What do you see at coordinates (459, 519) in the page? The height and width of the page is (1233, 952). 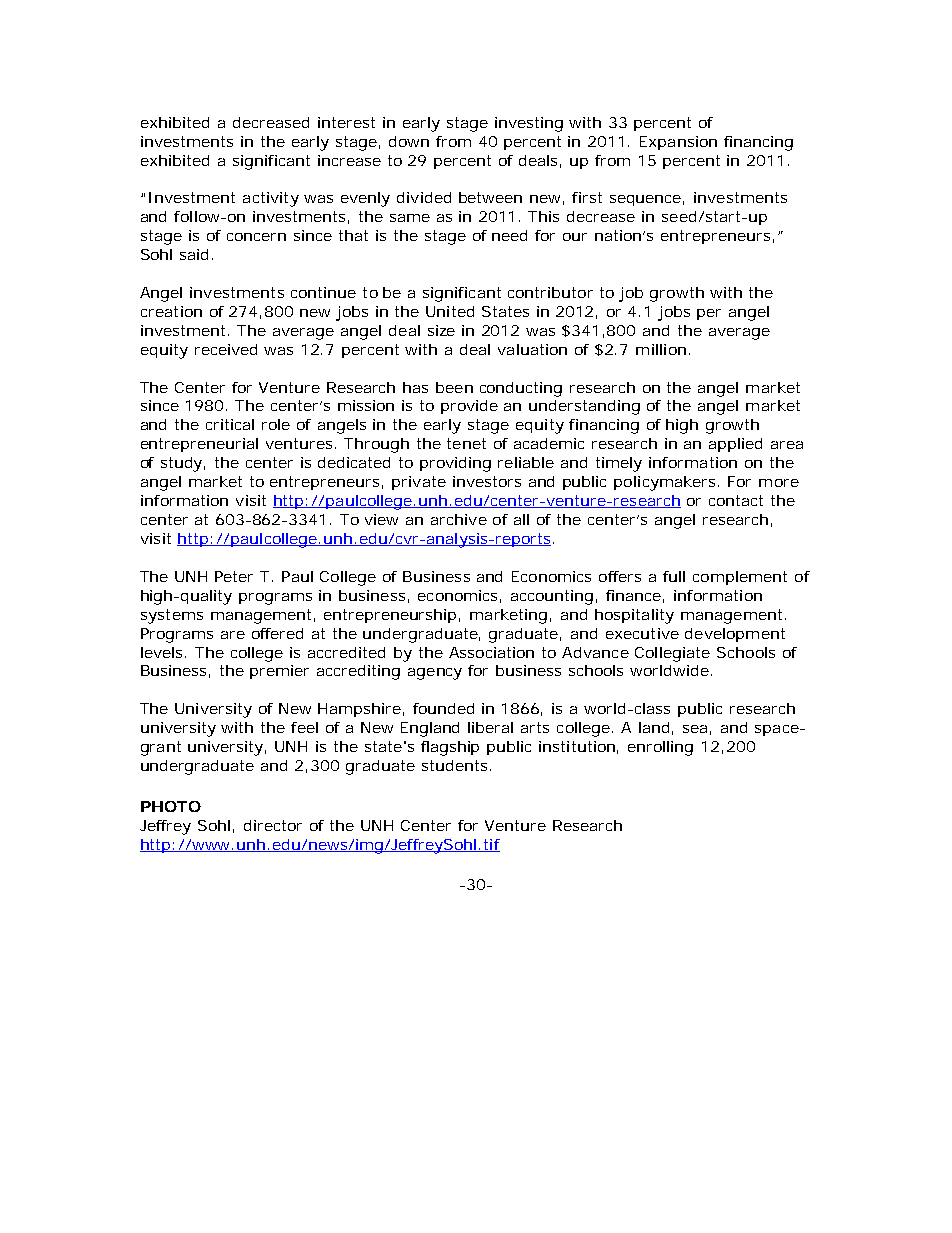 I see `archive` at bounding box center [459, 519].
